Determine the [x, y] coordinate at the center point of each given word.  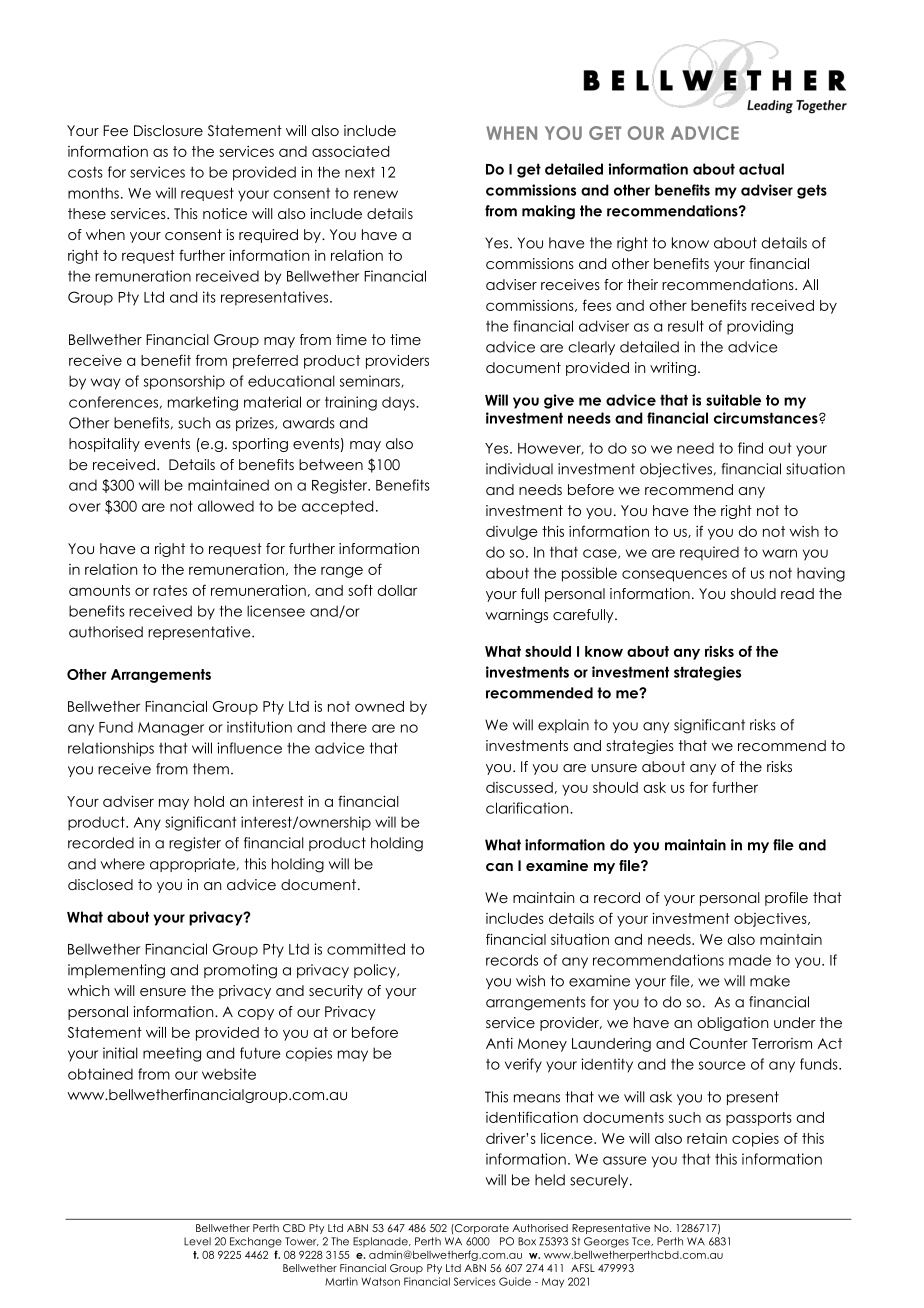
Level [197, 1241]
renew [376, 194]
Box [527, 1241]
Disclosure [168, 130]
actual [761, 169]
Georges [606, 1242]
